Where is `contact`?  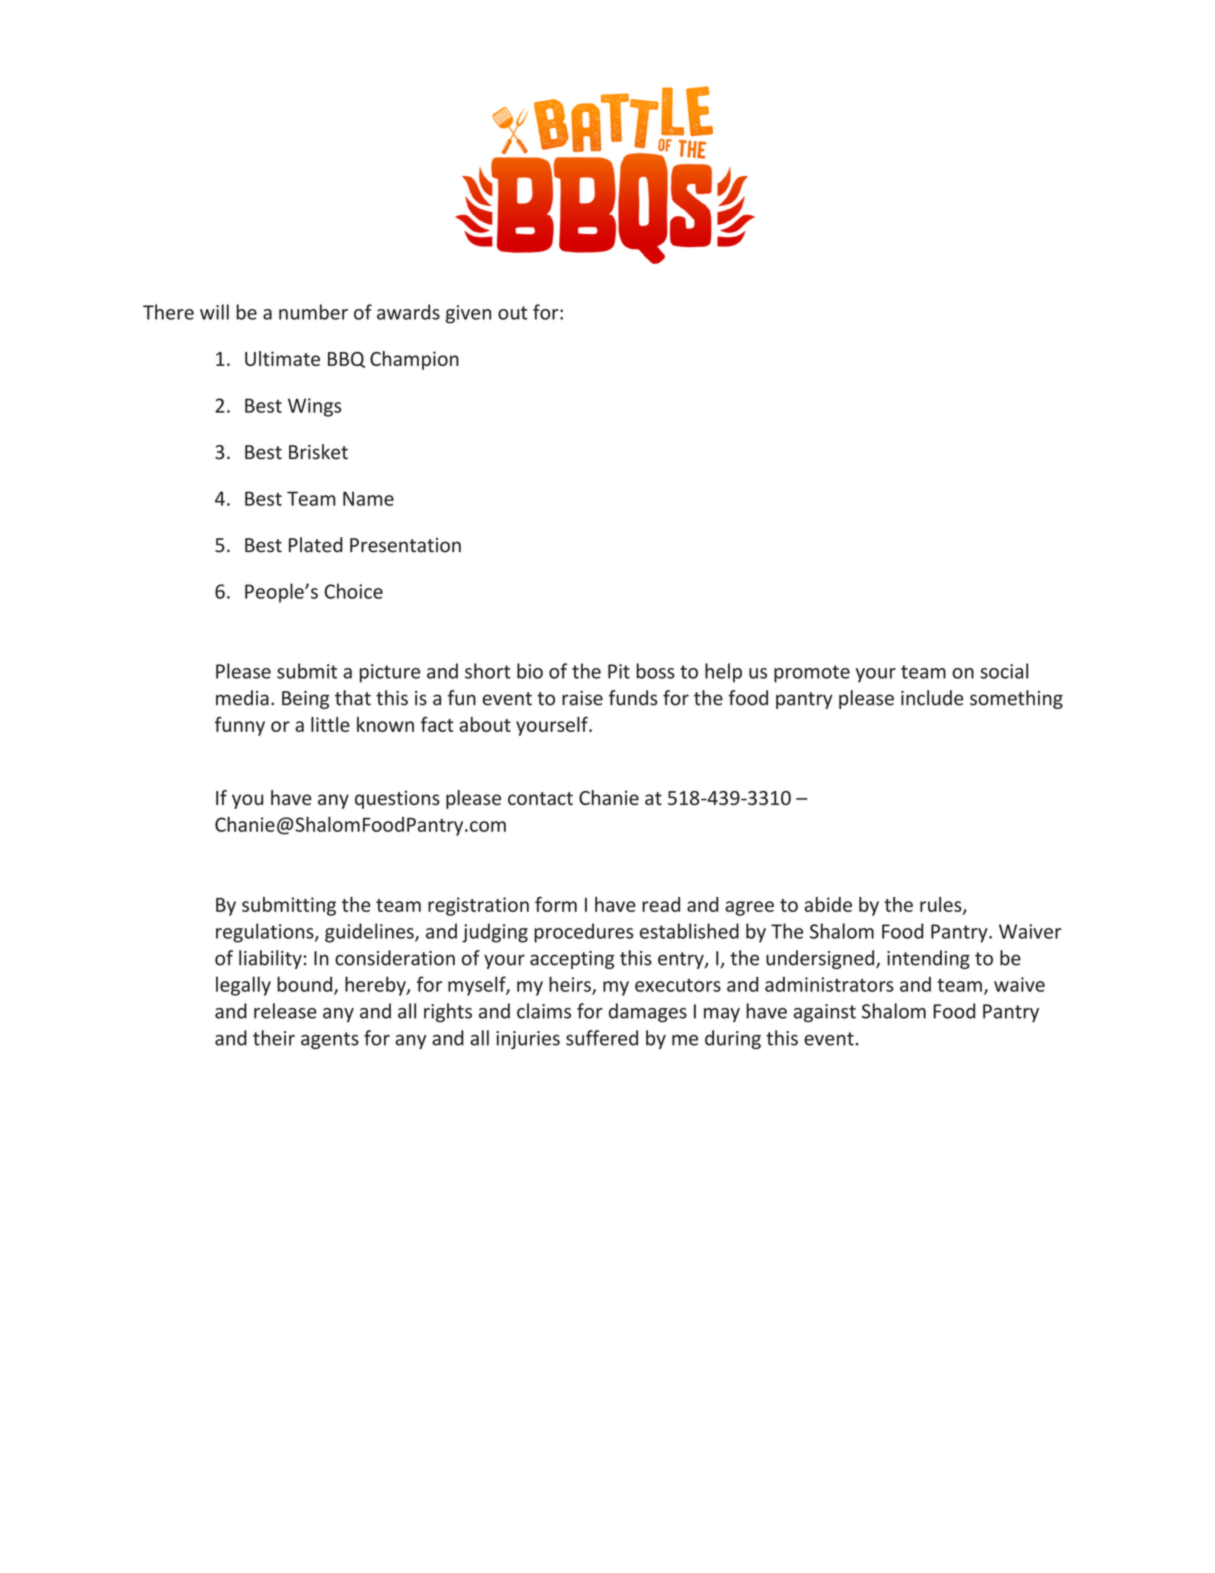 contact is located at coordinates (540, 798).
